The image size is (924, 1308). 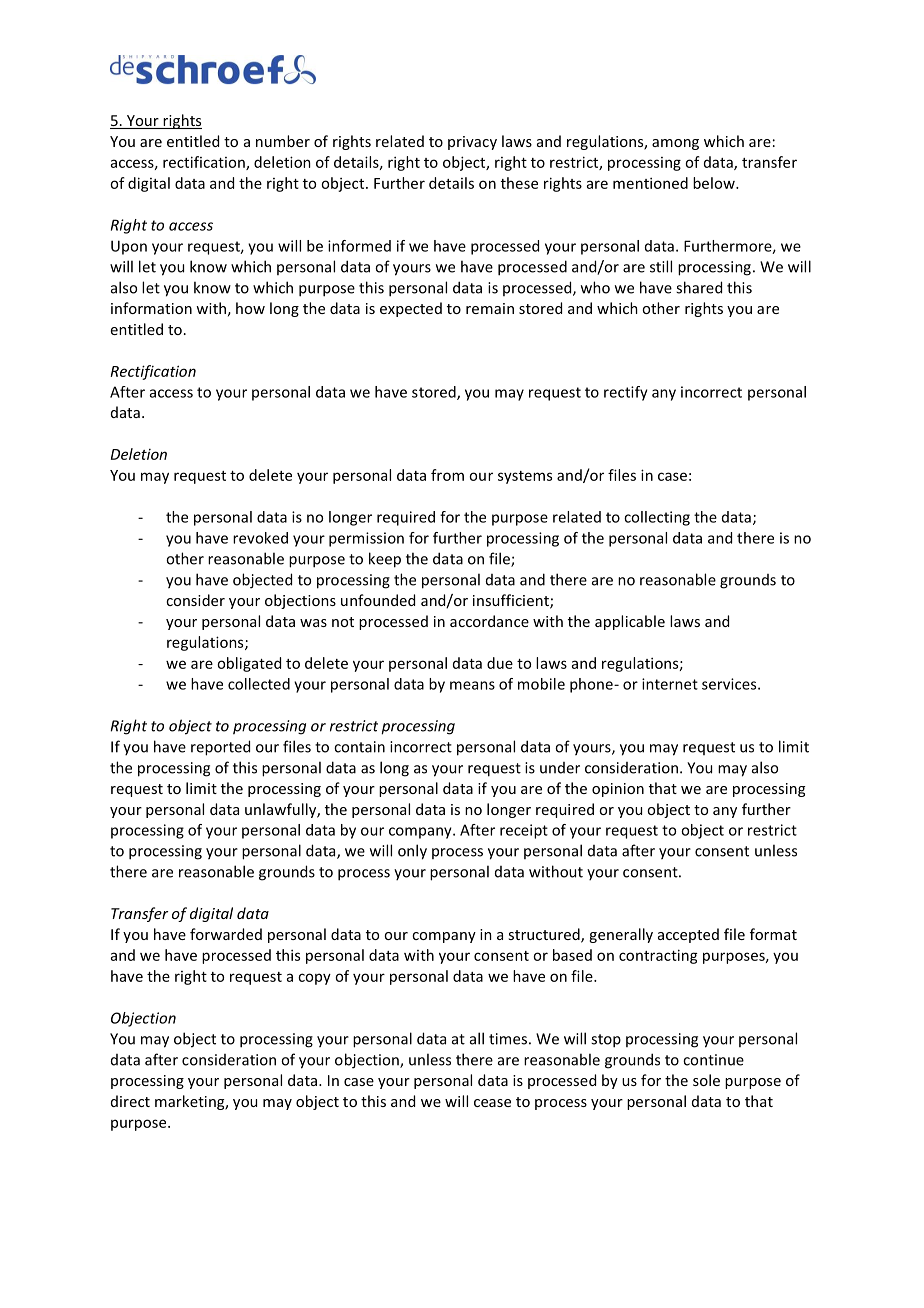 I want to click on direct, so click(x=130, y=1101).
